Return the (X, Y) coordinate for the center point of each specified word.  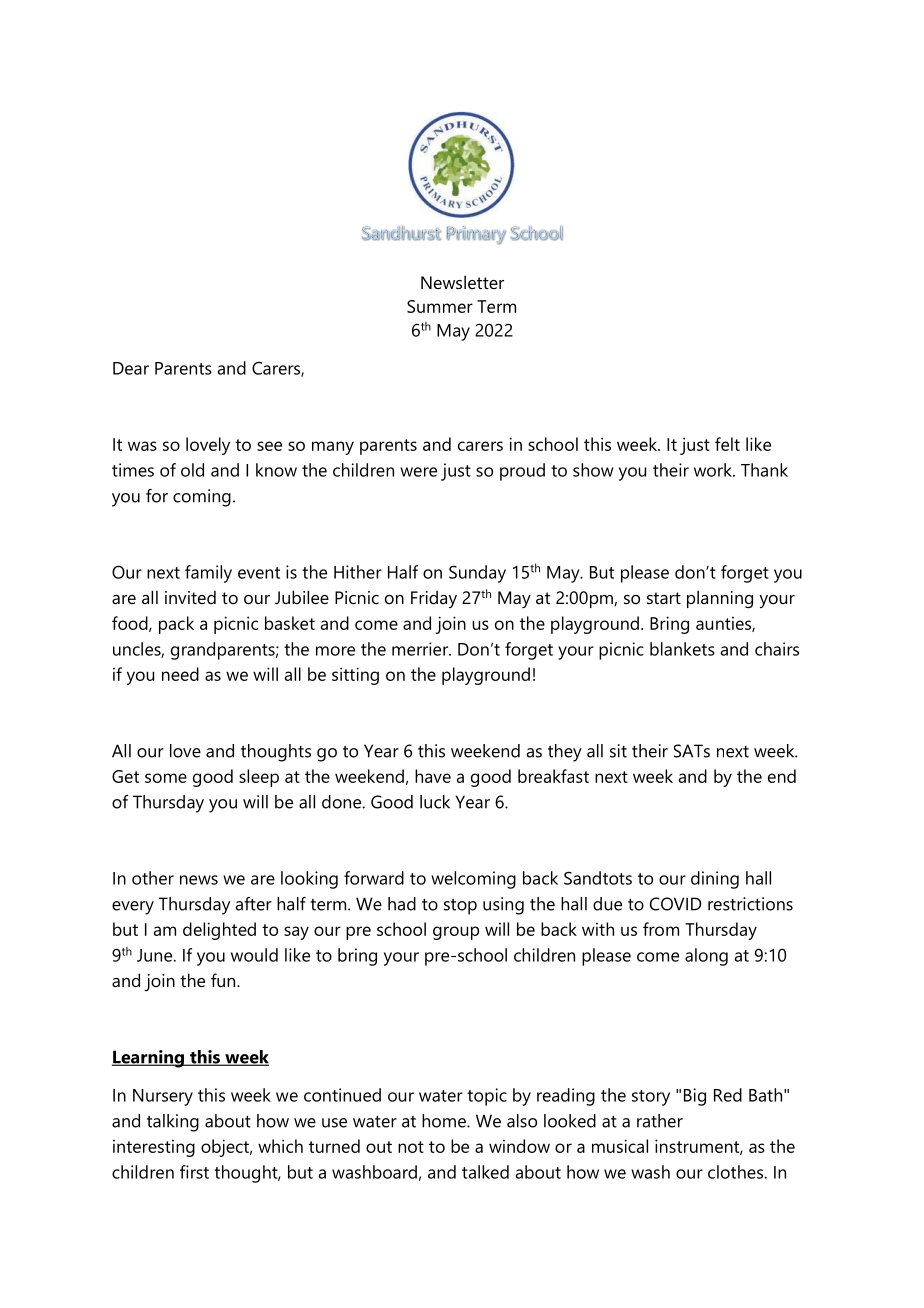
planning (720, 599)
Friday (434, 599)
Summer (440, 306)
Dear (131, 368)
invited (190, 597)
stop (460, 907)
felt (727, 444)
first (194, 1172)
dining (715, 880)
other (153, 878)
